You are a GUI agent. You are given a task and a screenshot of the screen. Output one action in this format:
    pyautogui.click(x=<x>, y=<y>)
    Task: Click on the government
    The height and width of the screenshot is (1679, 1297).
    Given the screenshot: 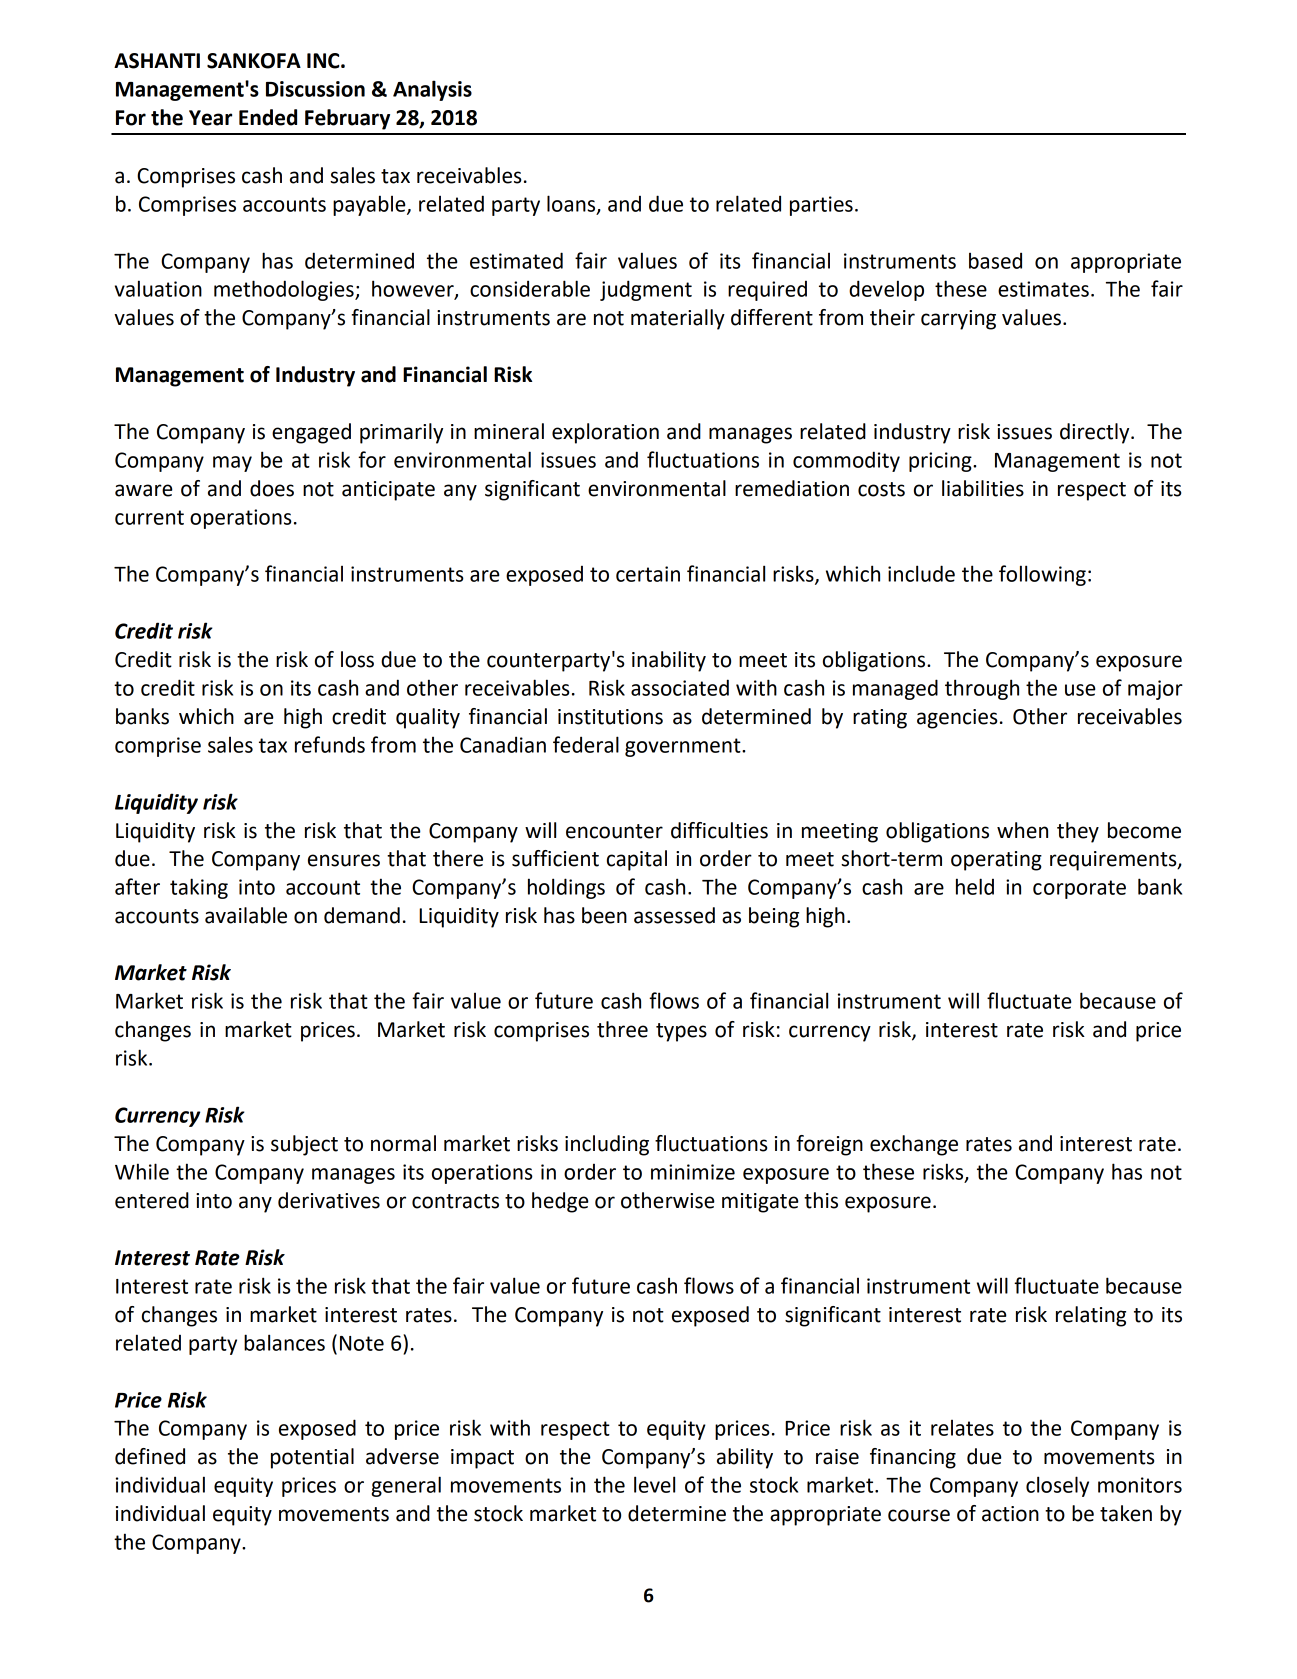 What is the action you would take?
    pyautogui.click(x=684, y=747)
